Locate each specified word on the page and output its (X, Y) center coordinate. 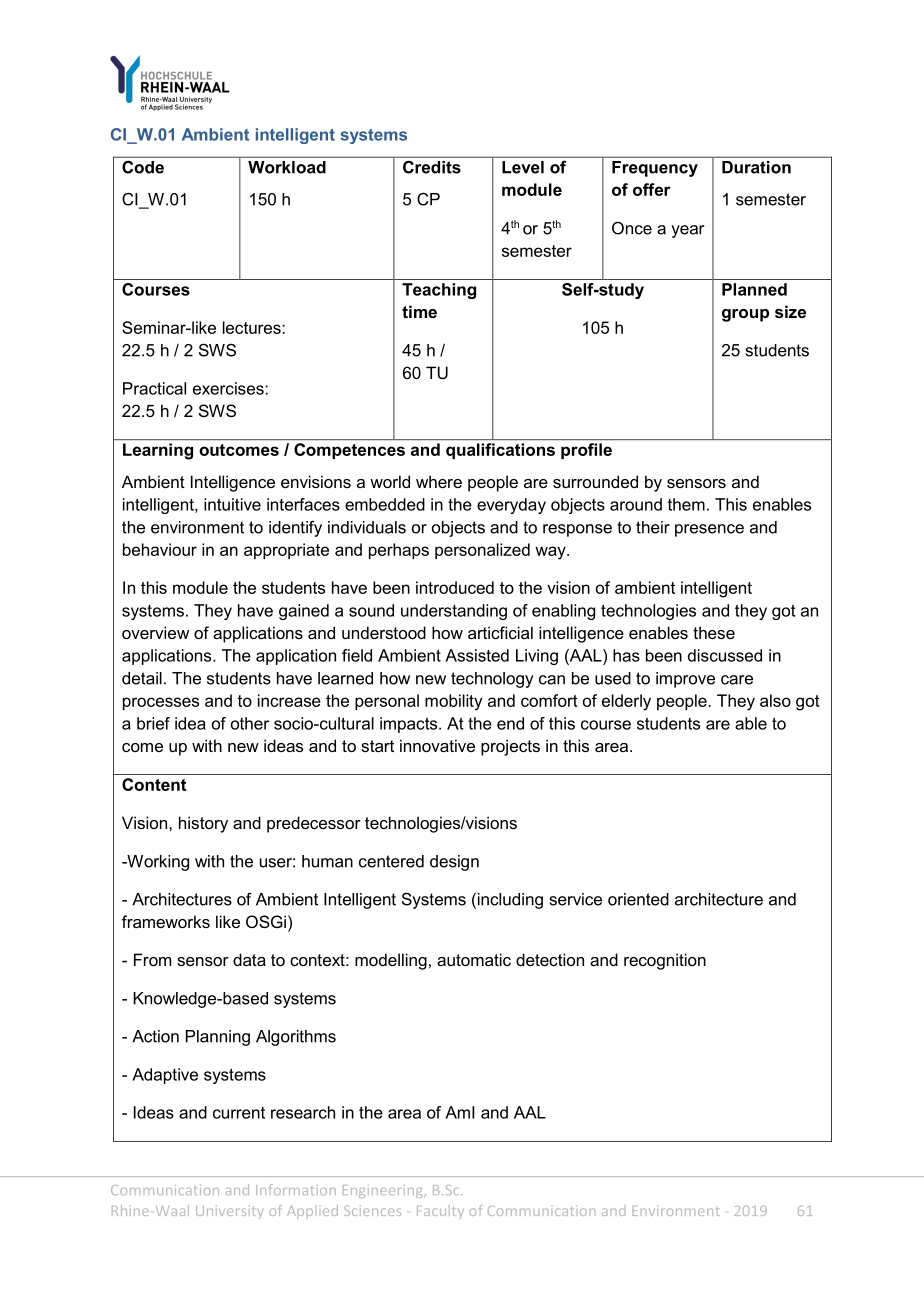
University (229, 1212)
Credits (432, 167)
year (687, 231)
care (737, 680)
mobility (453, 702)
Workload (287, 167)
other (250, 723)
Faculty (440, 1212)
